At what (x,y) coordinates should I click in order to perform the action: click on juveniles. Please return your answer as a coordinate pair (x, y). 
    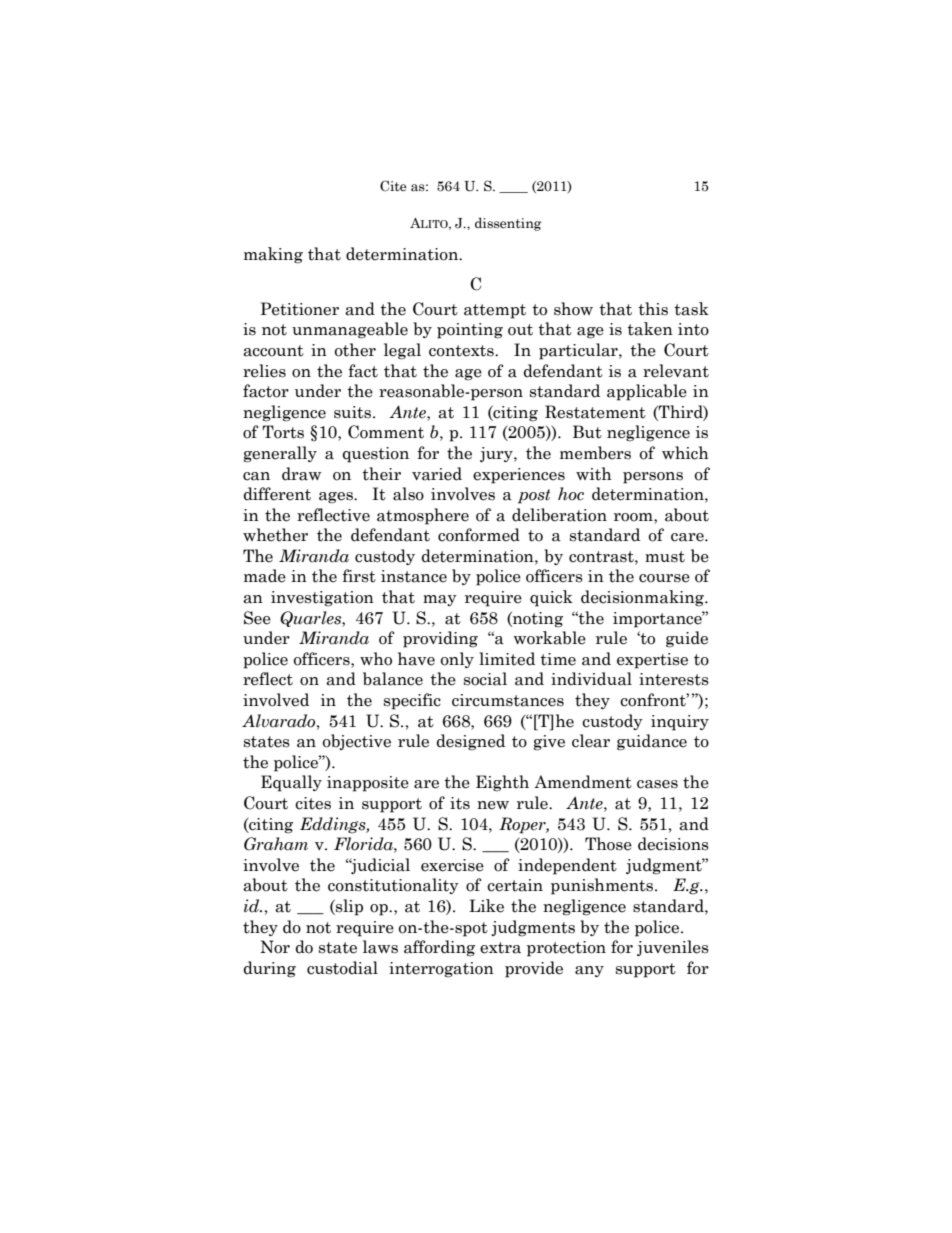
    Looking at the image, I should click on (673, 948).
